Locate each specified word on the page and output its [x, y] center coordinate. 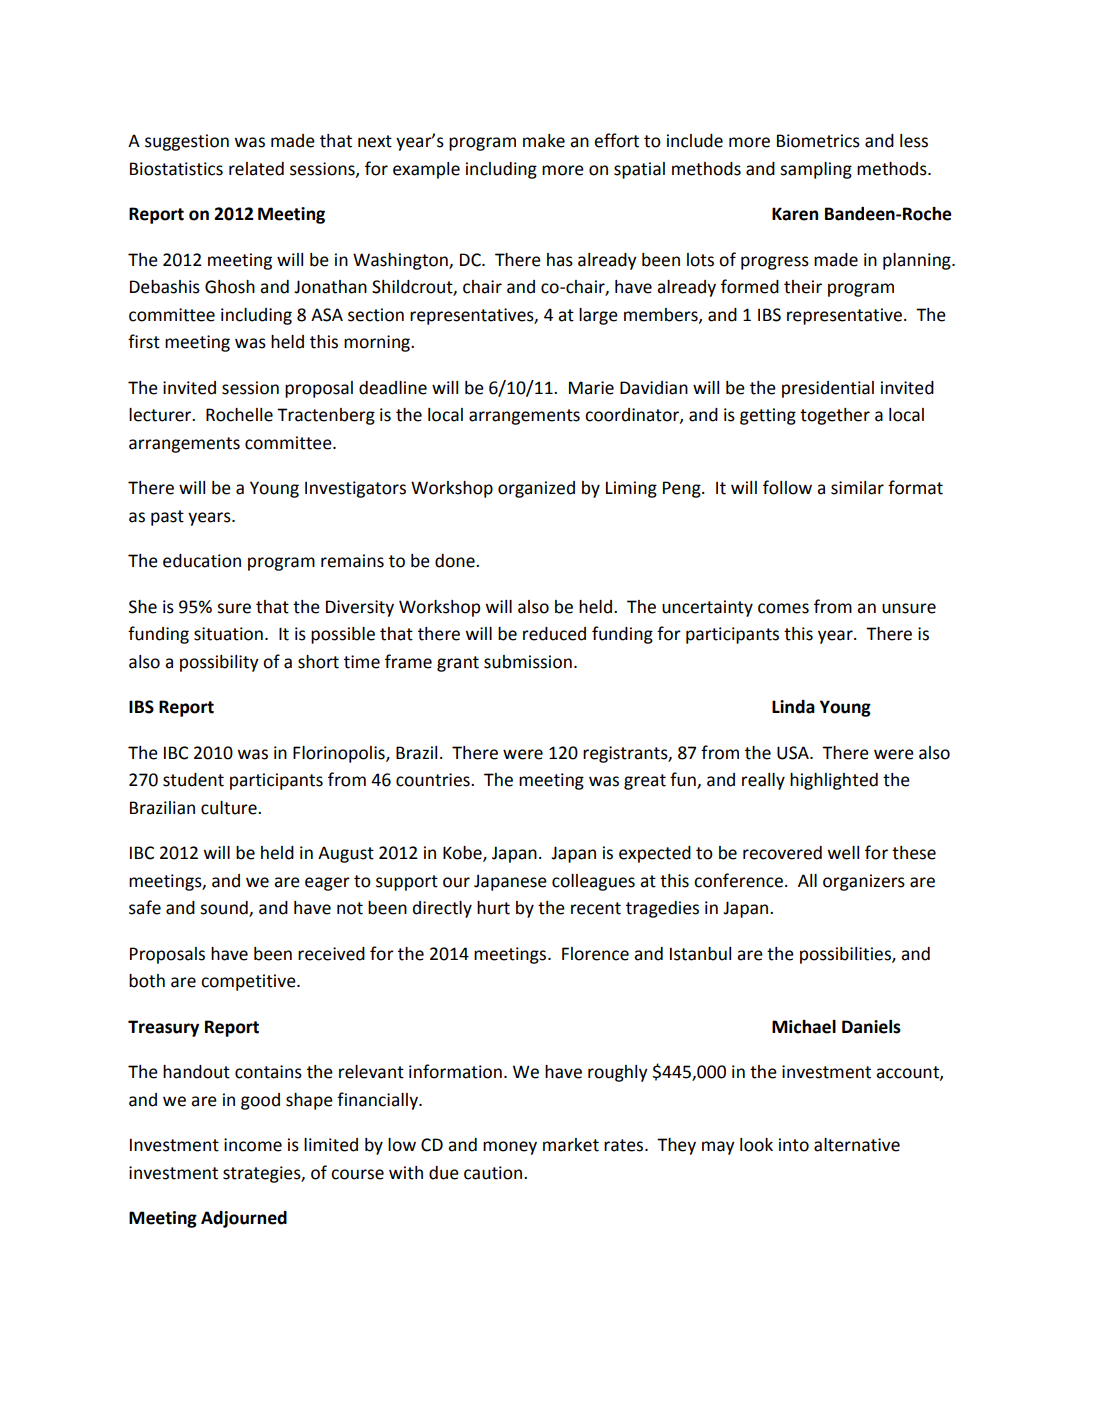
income [253, 1145]
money [510, 1148]
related [256, 169]
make [544, 141]
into [794, 1145]
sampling [816, 170]
